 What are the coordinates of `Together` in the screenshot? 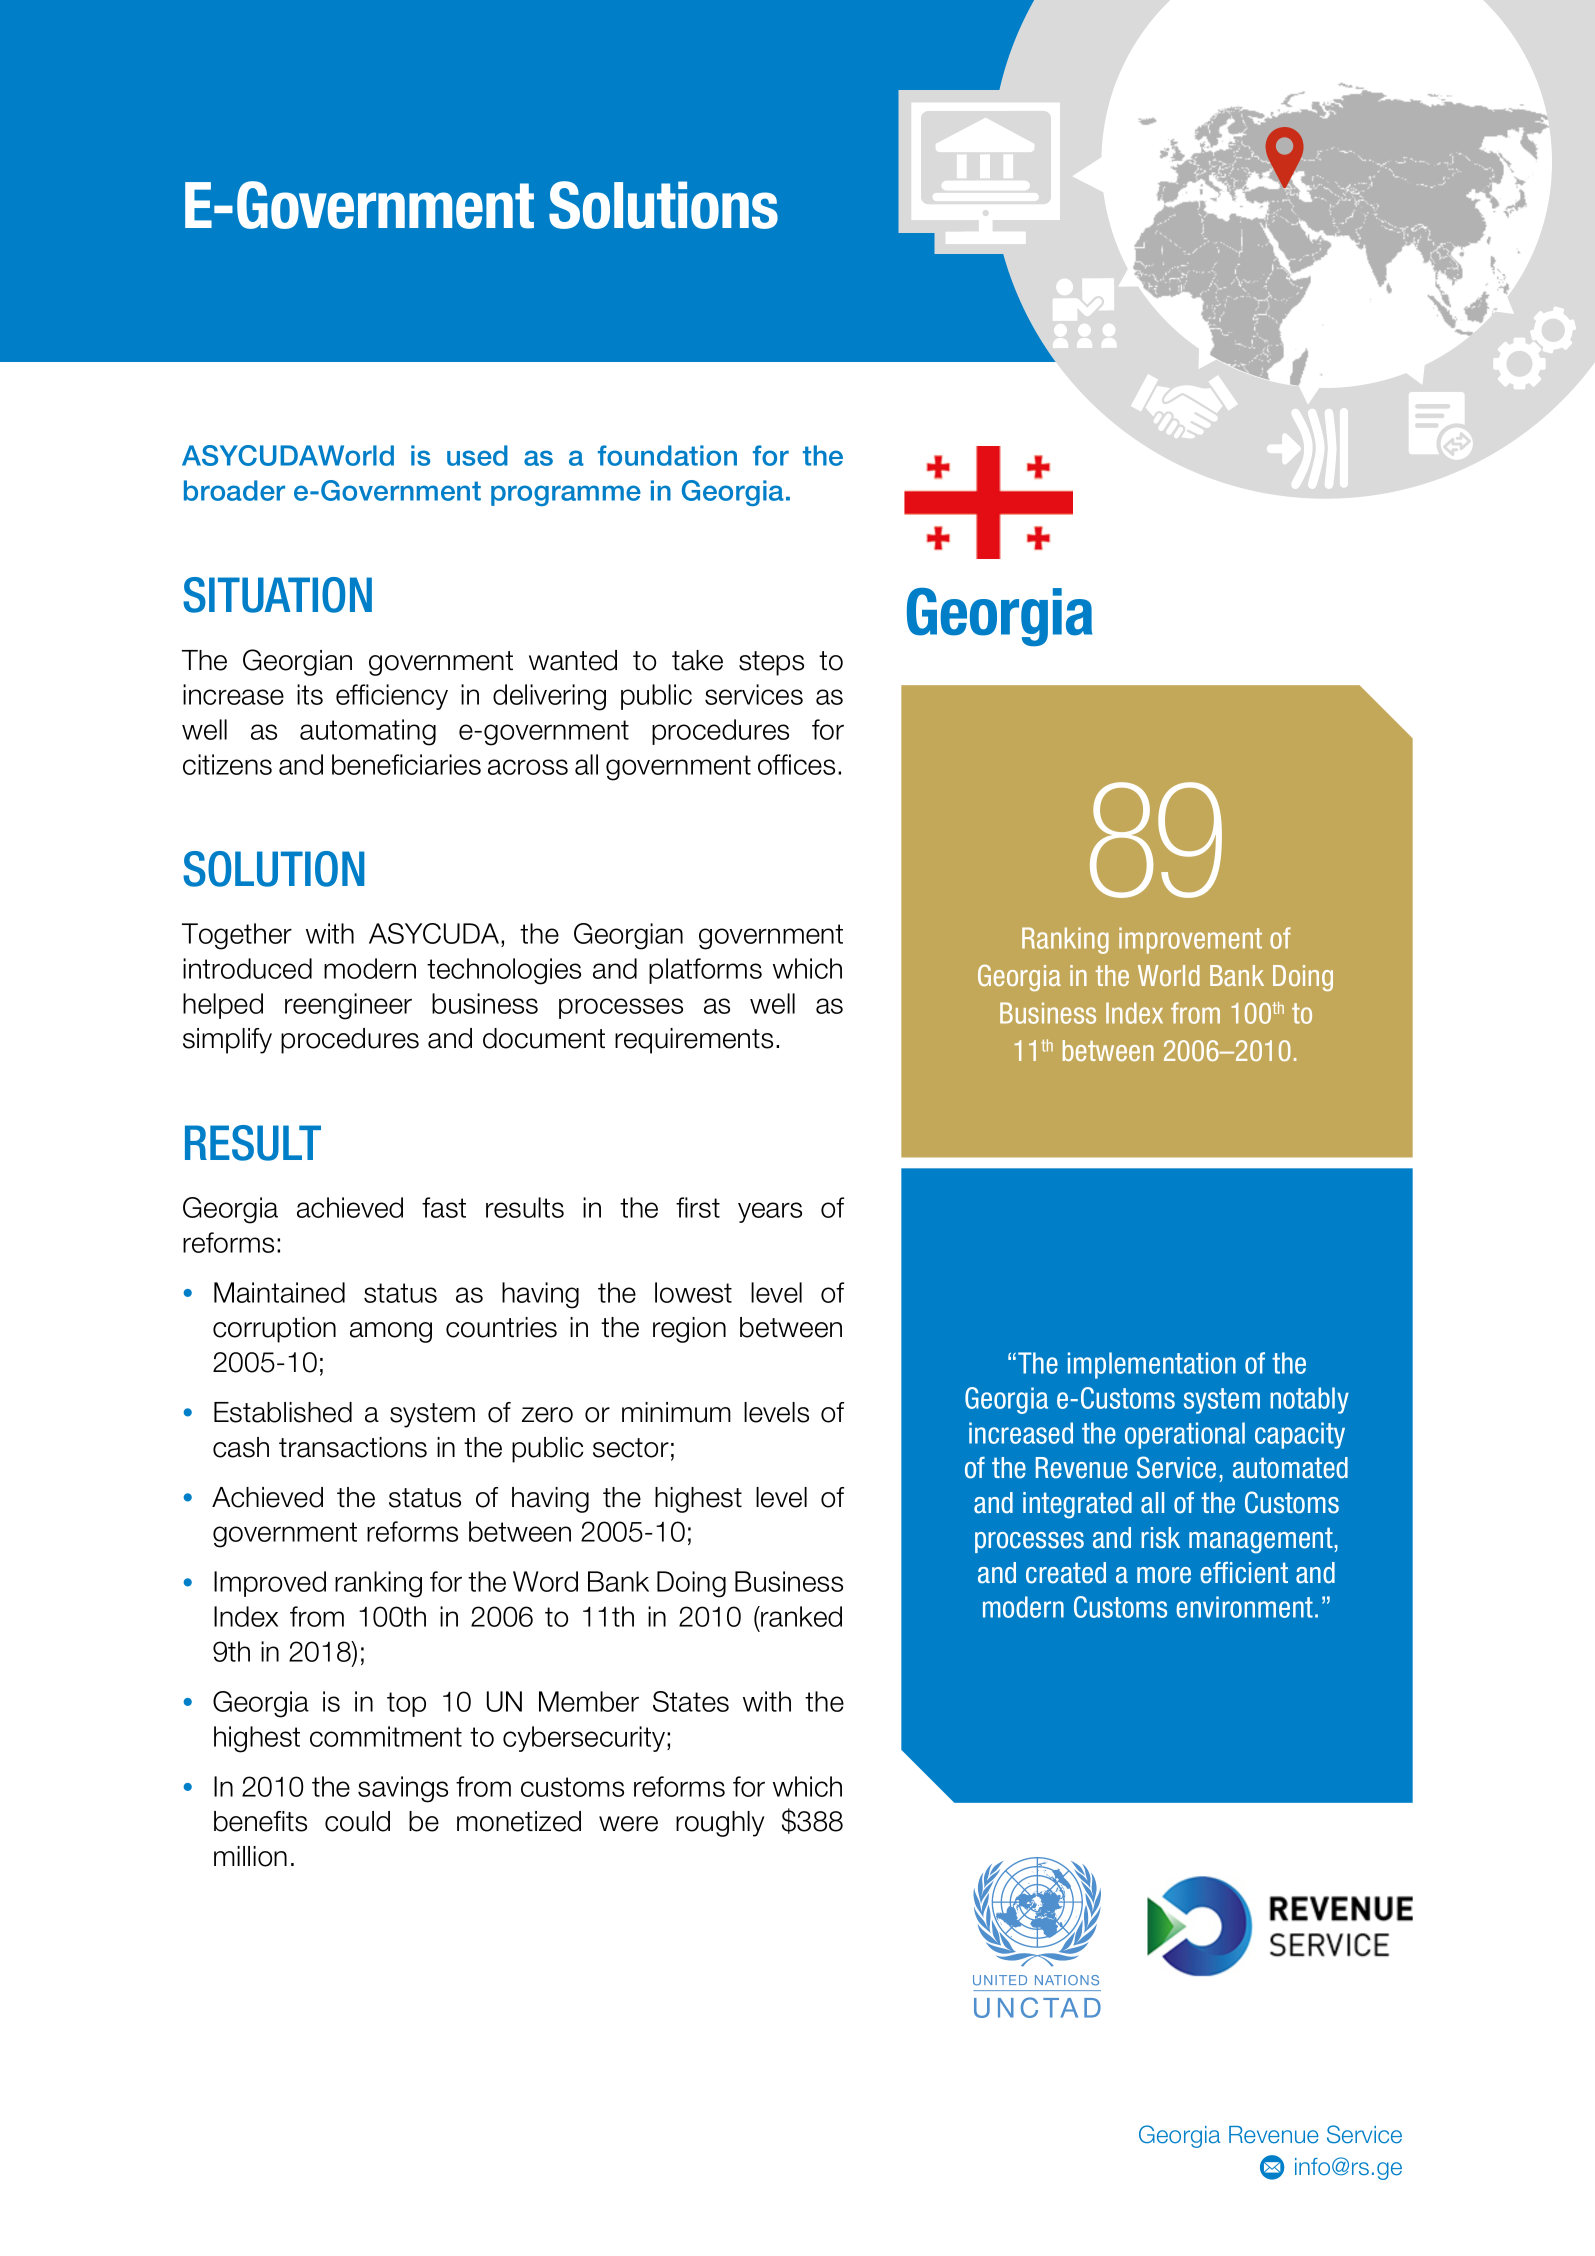 It's located at (237, 936).
